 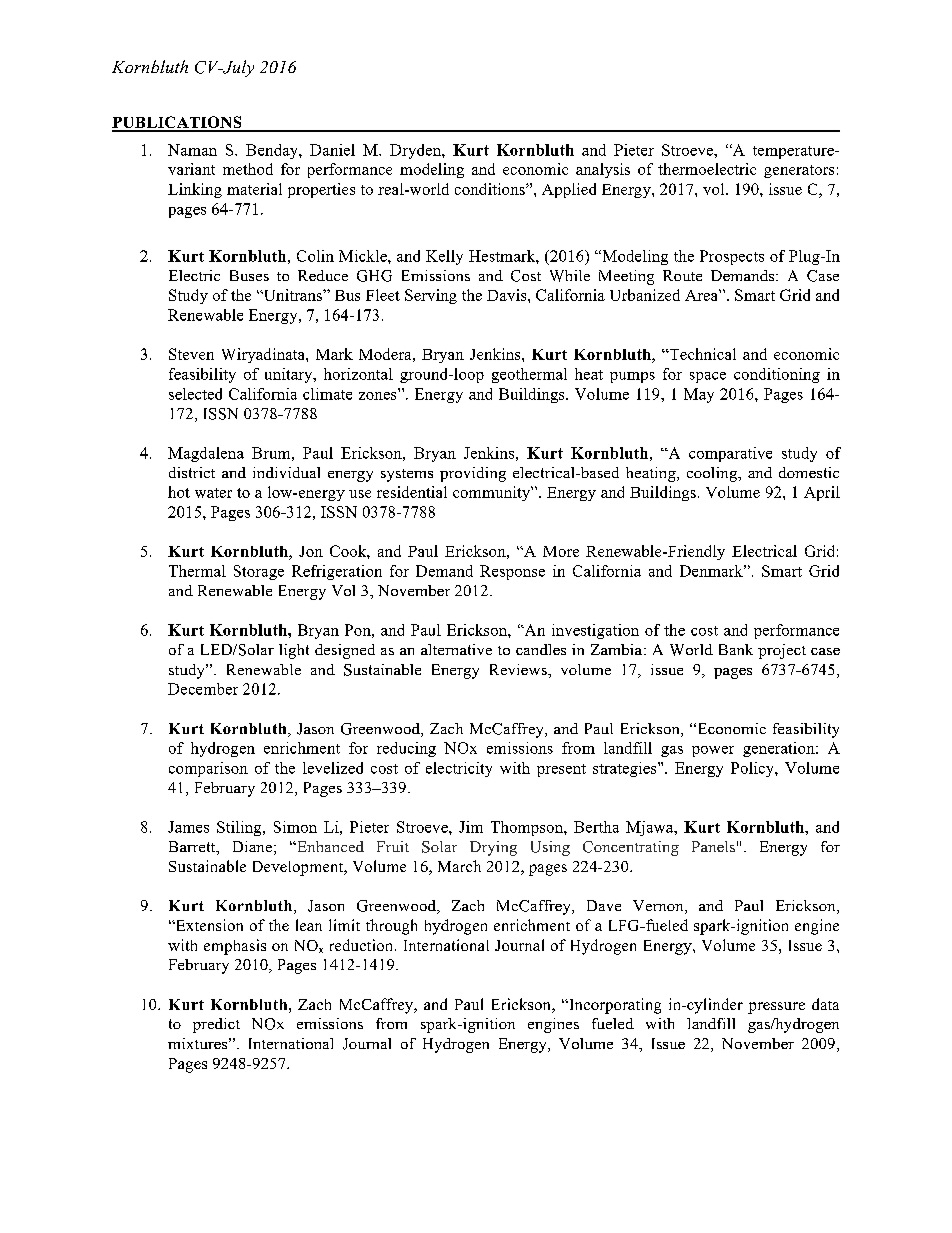 I want to click on Response, so click(x=512, y=572).
